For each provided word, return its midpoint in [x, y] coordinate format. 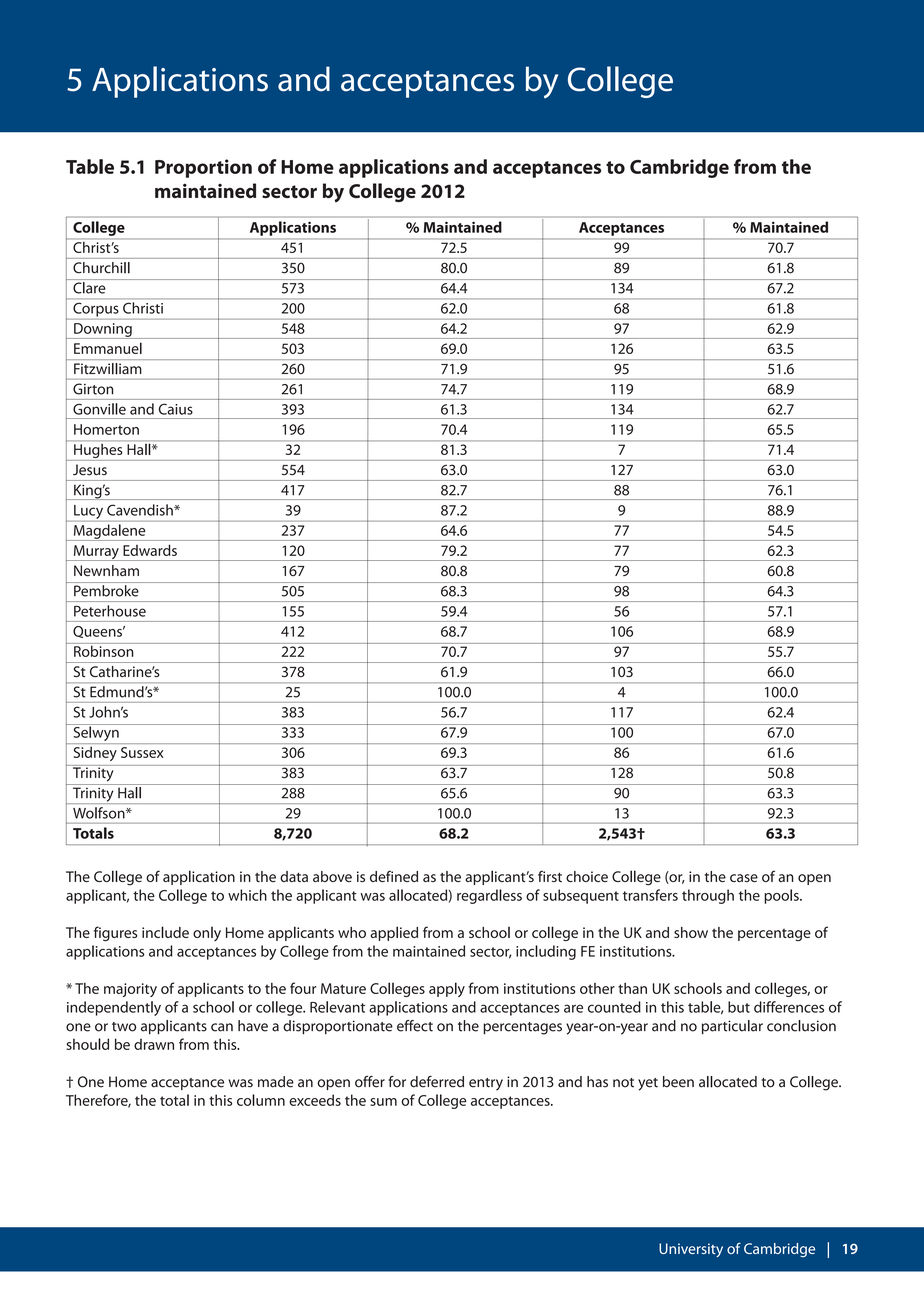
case [744, 878]
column [261, 1100]
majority [130, 990]
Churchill [101, 268]
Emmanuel [108, 348]
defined [394, 876]
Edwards [150, 550]
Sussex [142, 752]
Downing [103, 331]
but [739, 1007]
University [691, 1250]
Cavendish [141, 510]
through [708, 896]
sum [383, 1102]
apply [447, 989]
